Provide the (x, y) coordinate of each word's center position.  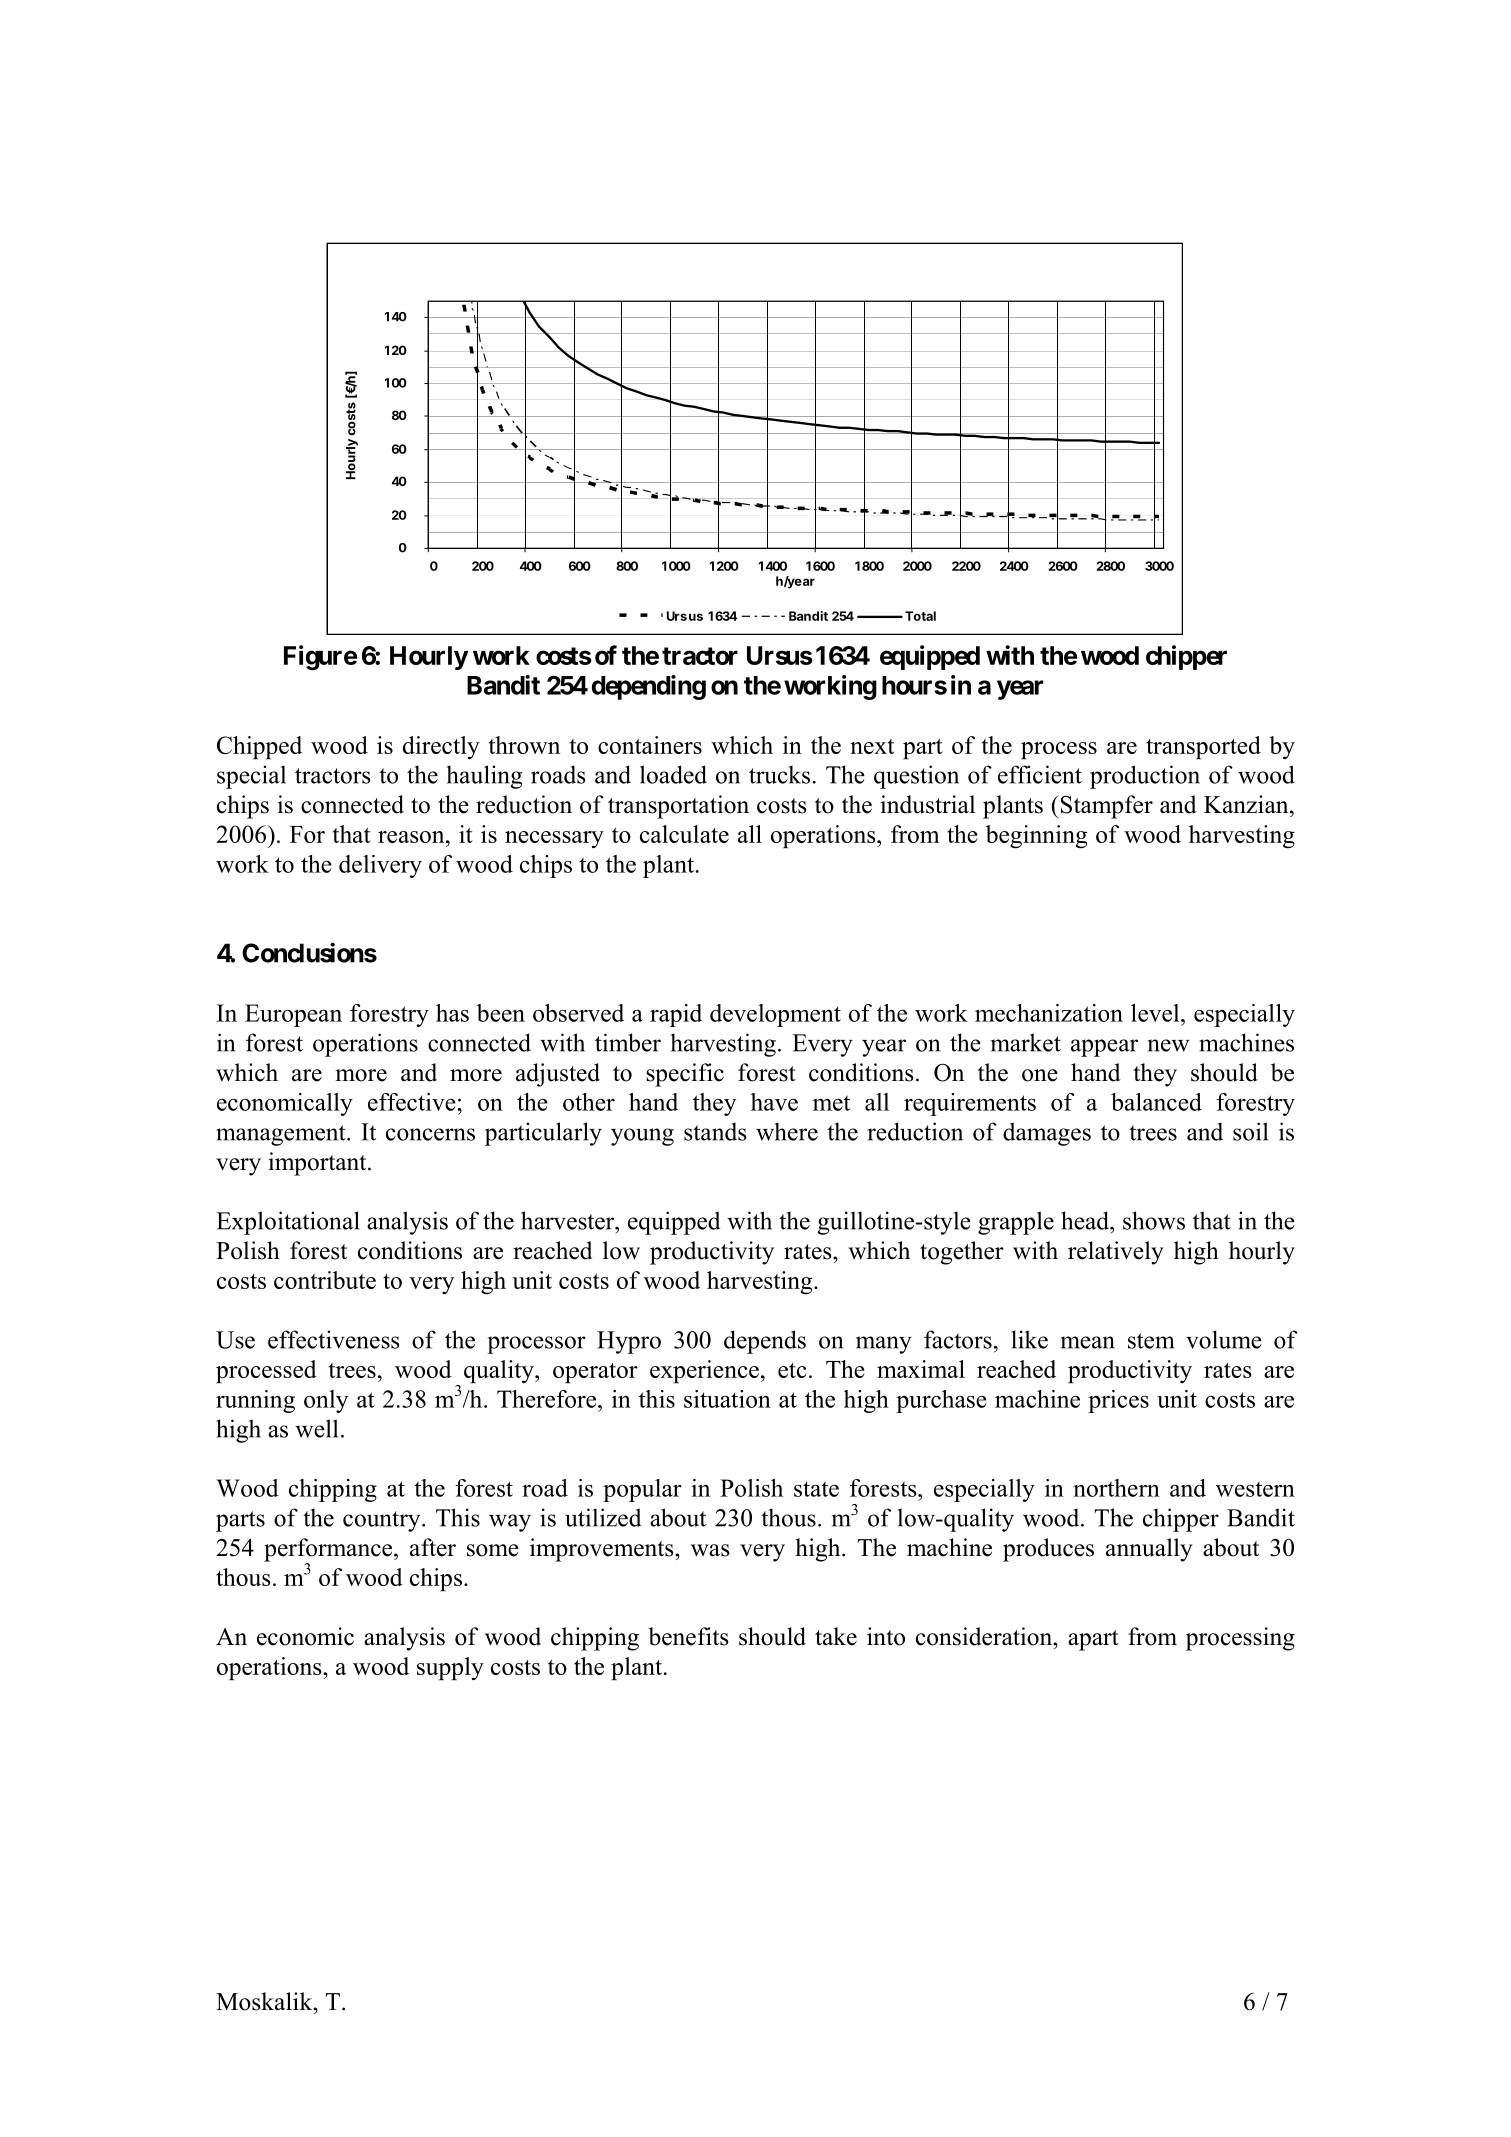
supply (450, 1668)
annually (1149, 1550)
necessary (554, 839)
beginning (1037, 837)
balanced (1156, 1102)
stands (715, 1131)
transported (1203, 747)
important (318, 1164)
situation (727, 1399)
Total (920, 616)
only (326, 1401)
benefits (688, 1636)
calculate (684, 834)
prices (1118, 1401)
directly (441, 747)
